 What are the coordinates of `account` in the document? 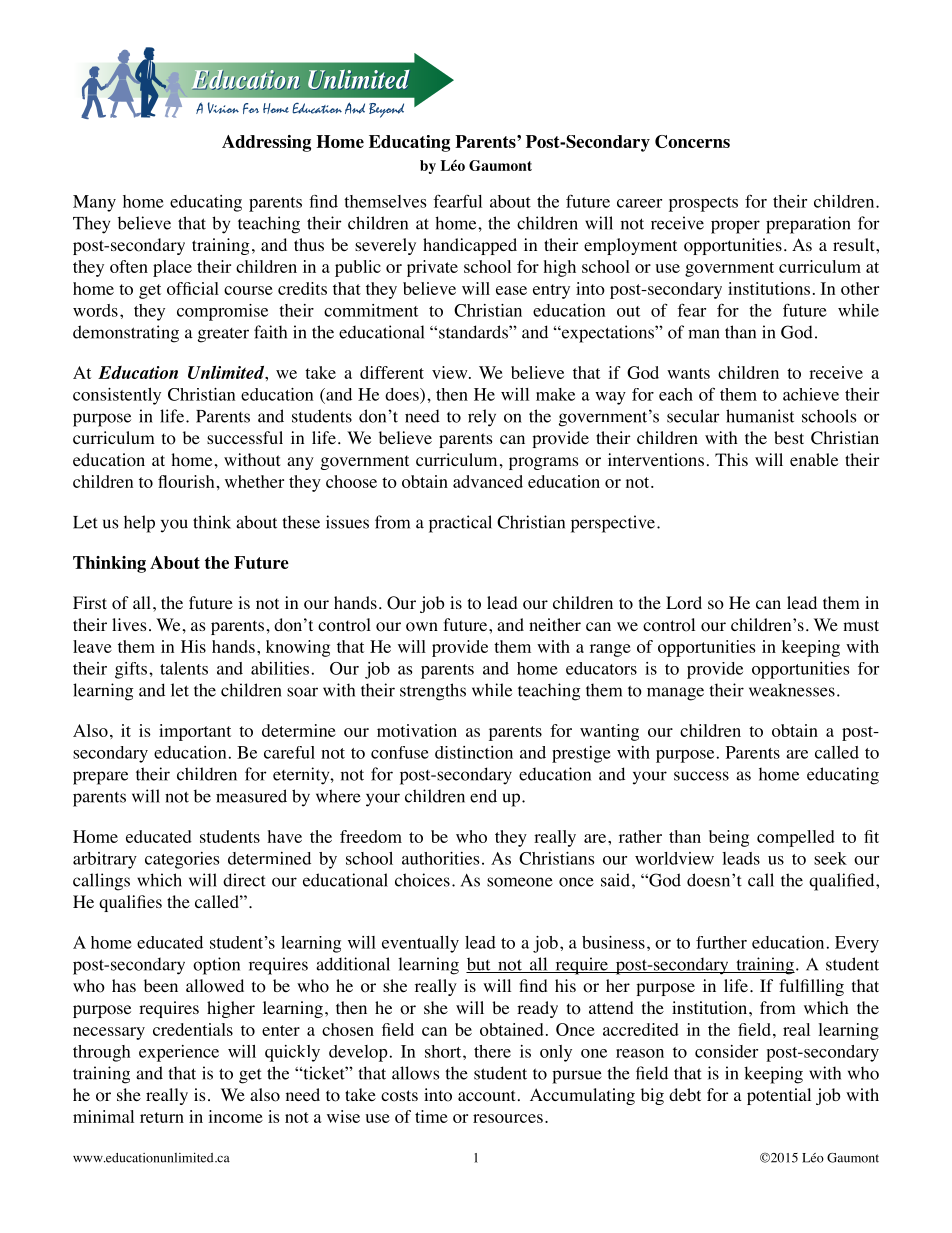 It's located at (486, 1096).
